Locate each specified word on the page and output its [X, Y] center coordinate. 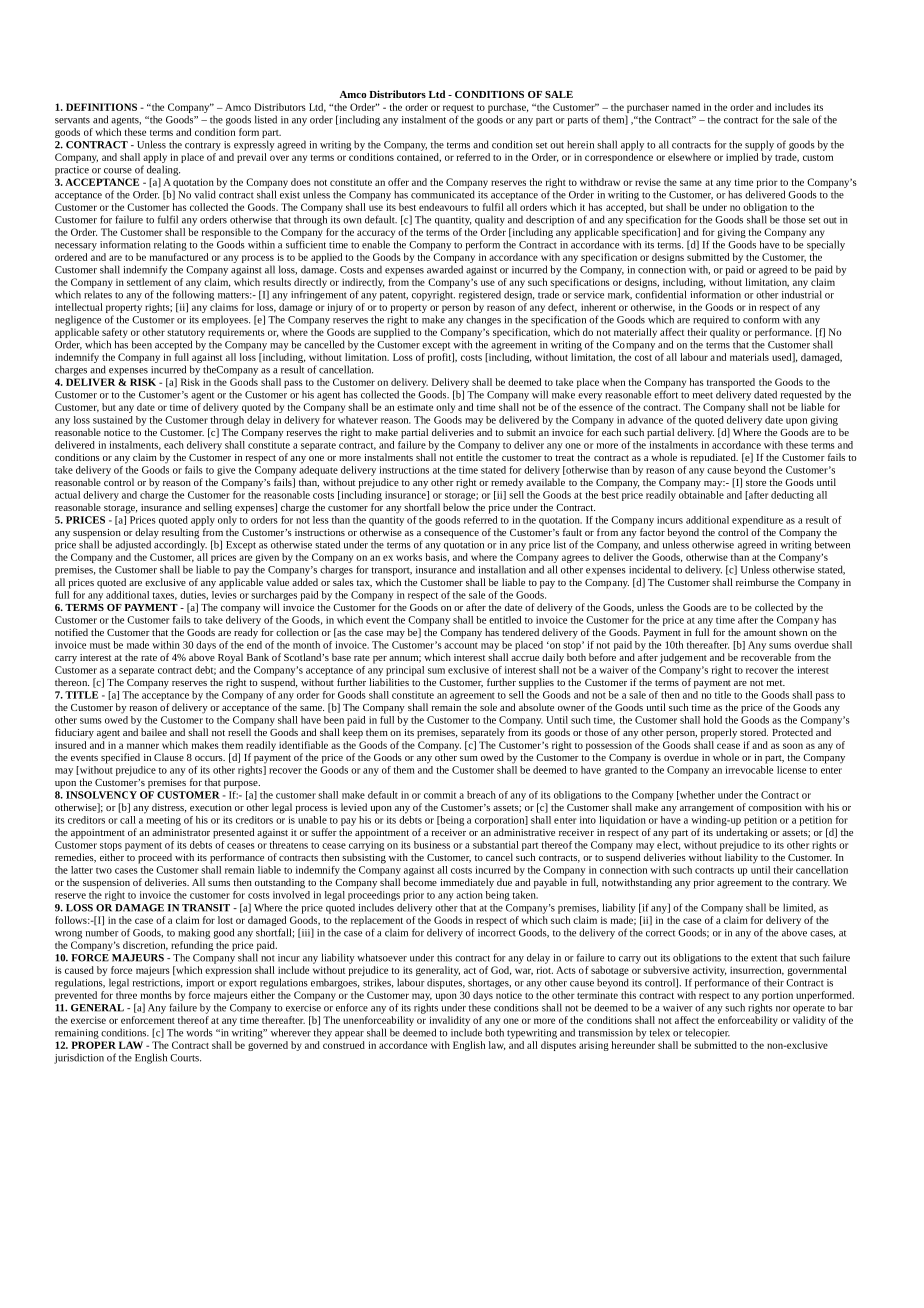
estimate [415, 407]
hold [713, 720]
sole [488, 707]
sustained [113, 420]
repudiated [714, 458]
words [199, 1032]
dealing [163, 170]
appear [349, 1035]
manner [143, 746]
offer [398, 182]
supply [759, 145]
